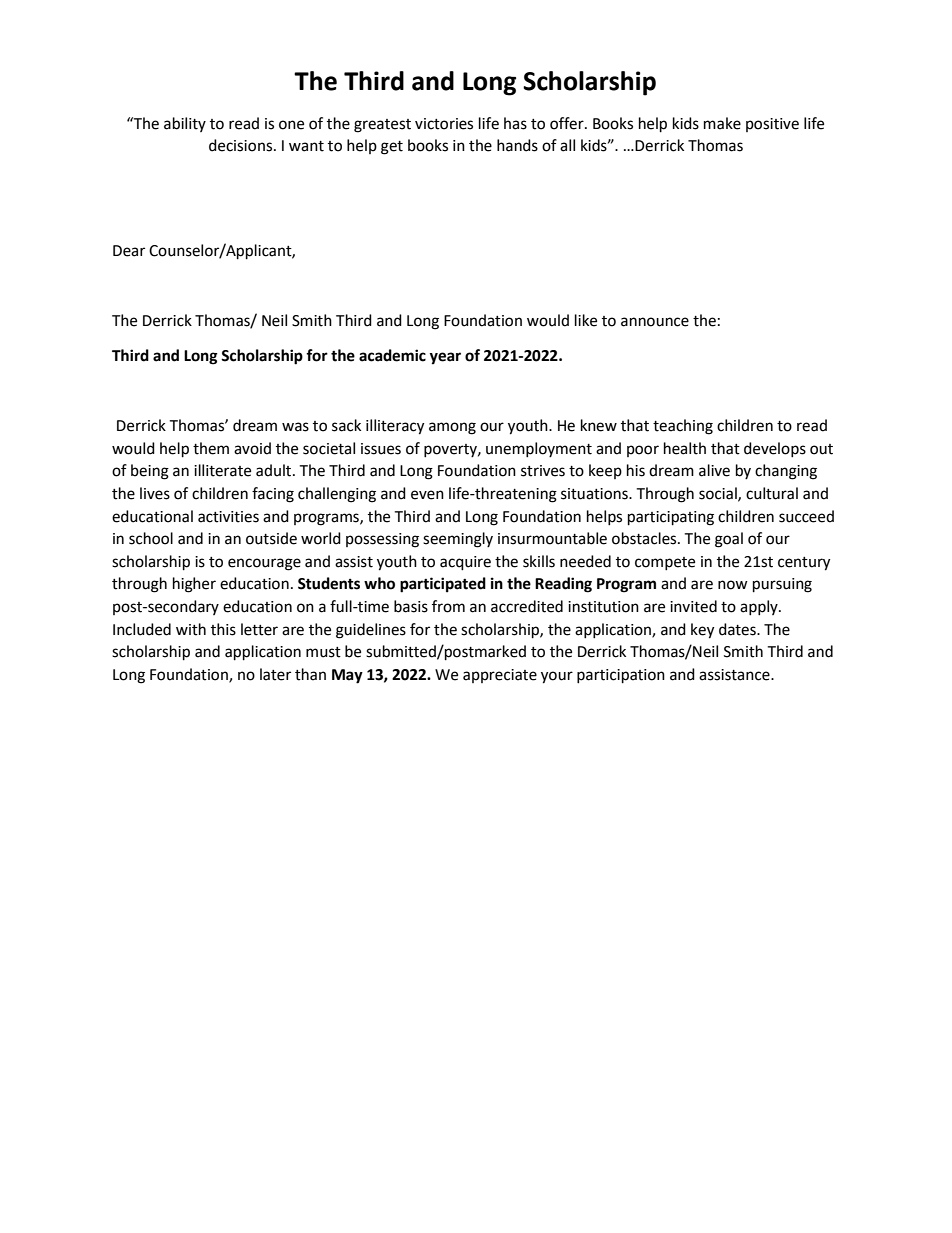 This image has width=952, height=1233. Describe the element at coordinates (242, 145) in the image. I see `decisions` at that location.
